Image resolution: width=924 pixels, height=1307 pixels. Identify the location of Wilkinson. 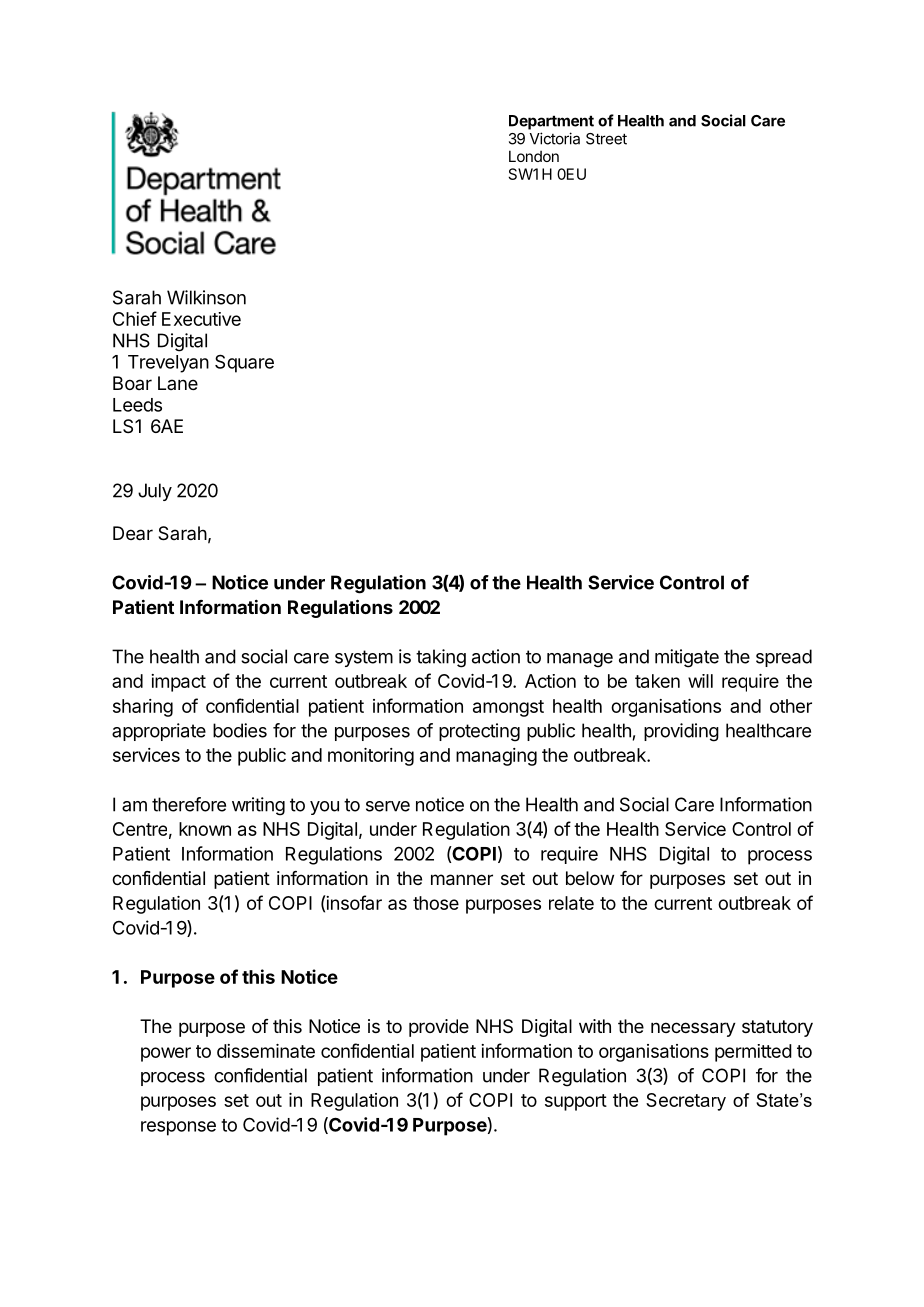
(206, 297).
